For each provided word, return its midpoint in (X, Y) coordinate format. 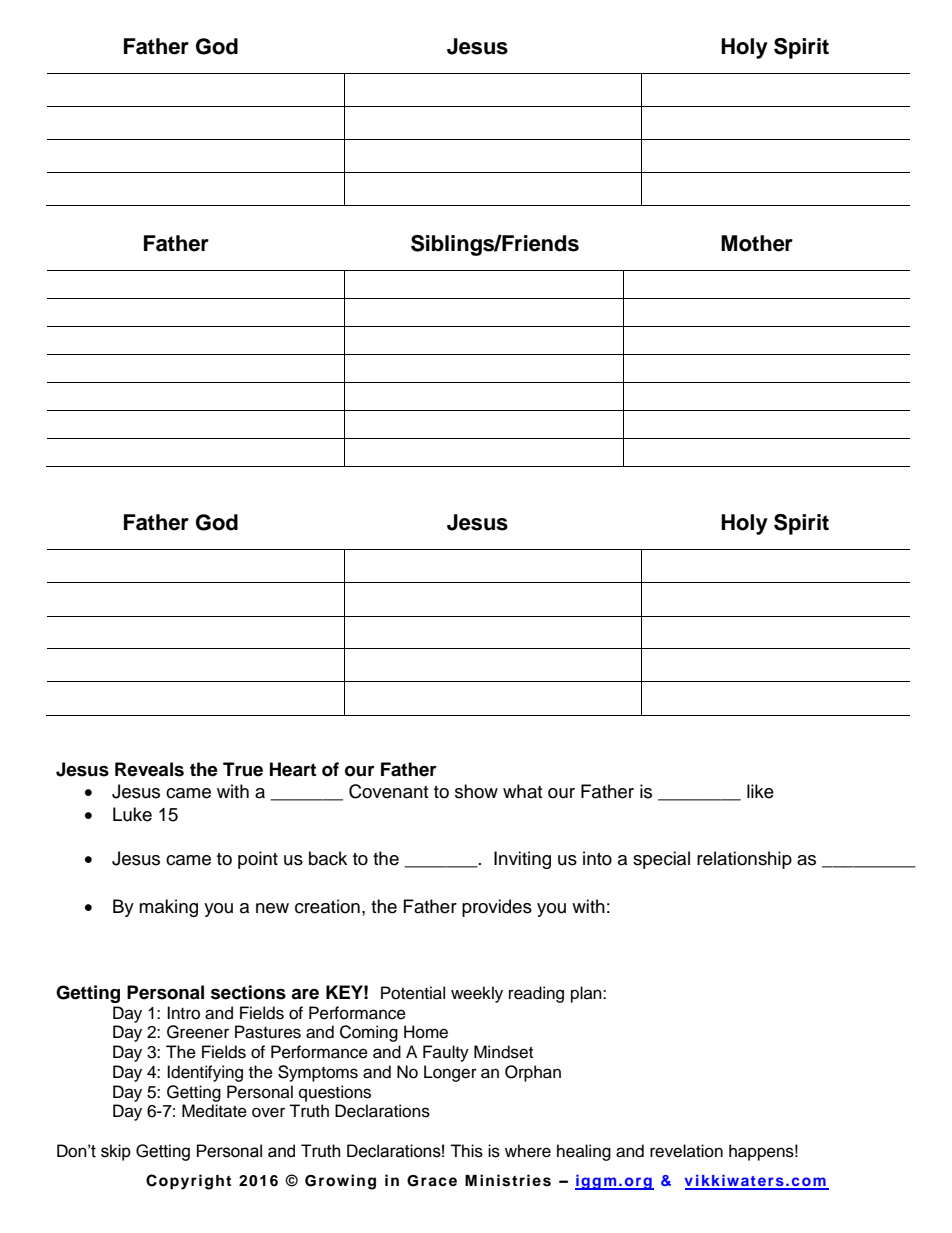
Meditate (214, 1111)
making (168, 908)
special (661, 860)
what (522, 791)
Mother (757, 243)
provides (497, 908)
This (466, 1151)
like (760, 791)
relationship (744, 860)
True (243, 769)
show (476, 791)
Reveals (149, 769)
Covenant (388, 791)
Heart (293, 769)
